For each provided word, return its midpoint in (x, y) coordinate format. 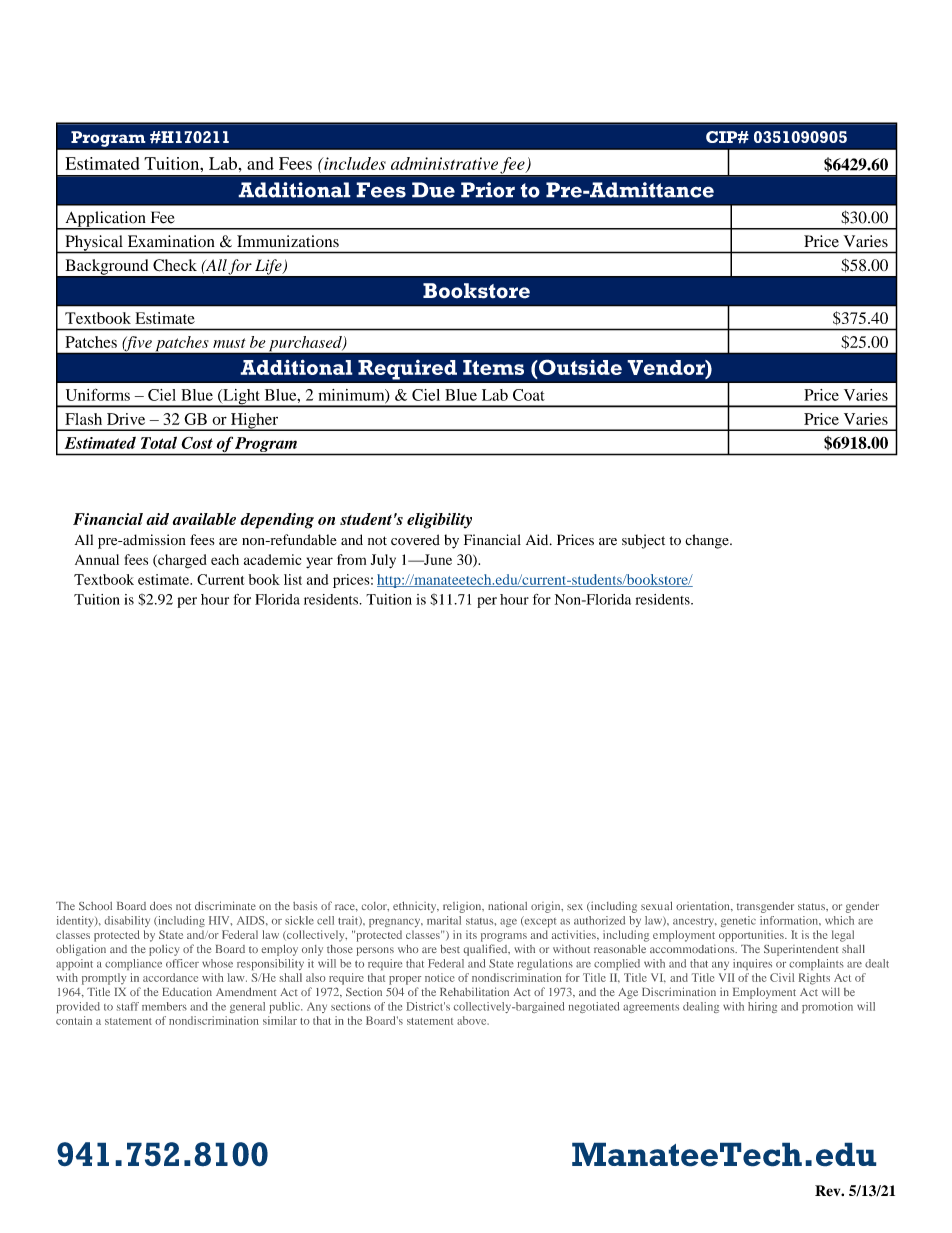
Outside (579, 367)
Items (493, 367)
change (708, 541)
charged (181, 561)
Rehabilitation (474, 991)
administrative (444, 163)
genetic (738, 921)
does (161, 905)
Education (187, 992)
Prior (488, 190)
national (507, 905)
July (383, 561)
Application (105, 220)
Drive (126, 419)
